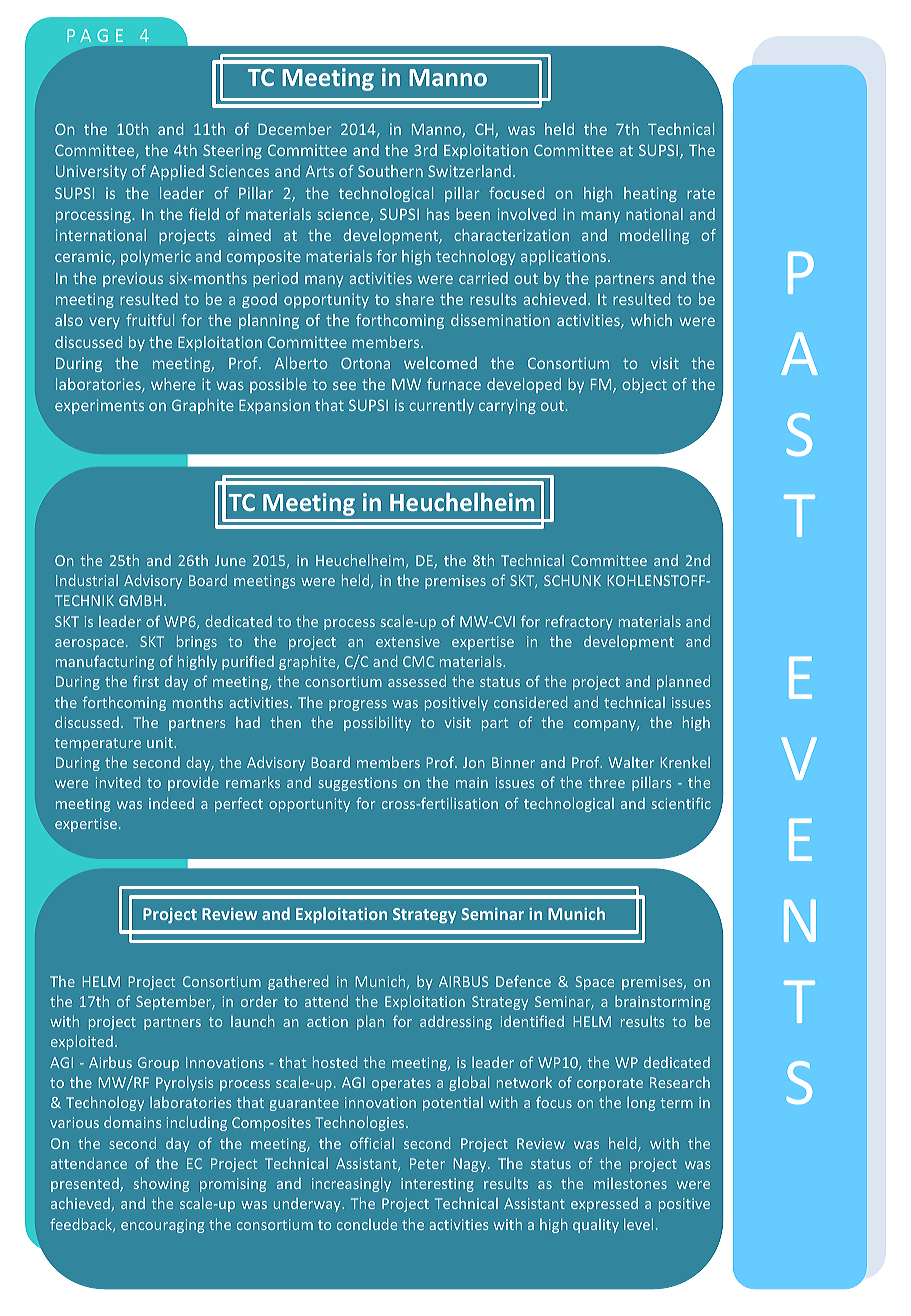  What do you see at coordinates (441, 406) in the page?
I see `currently` at bounding box center [441, 406].
